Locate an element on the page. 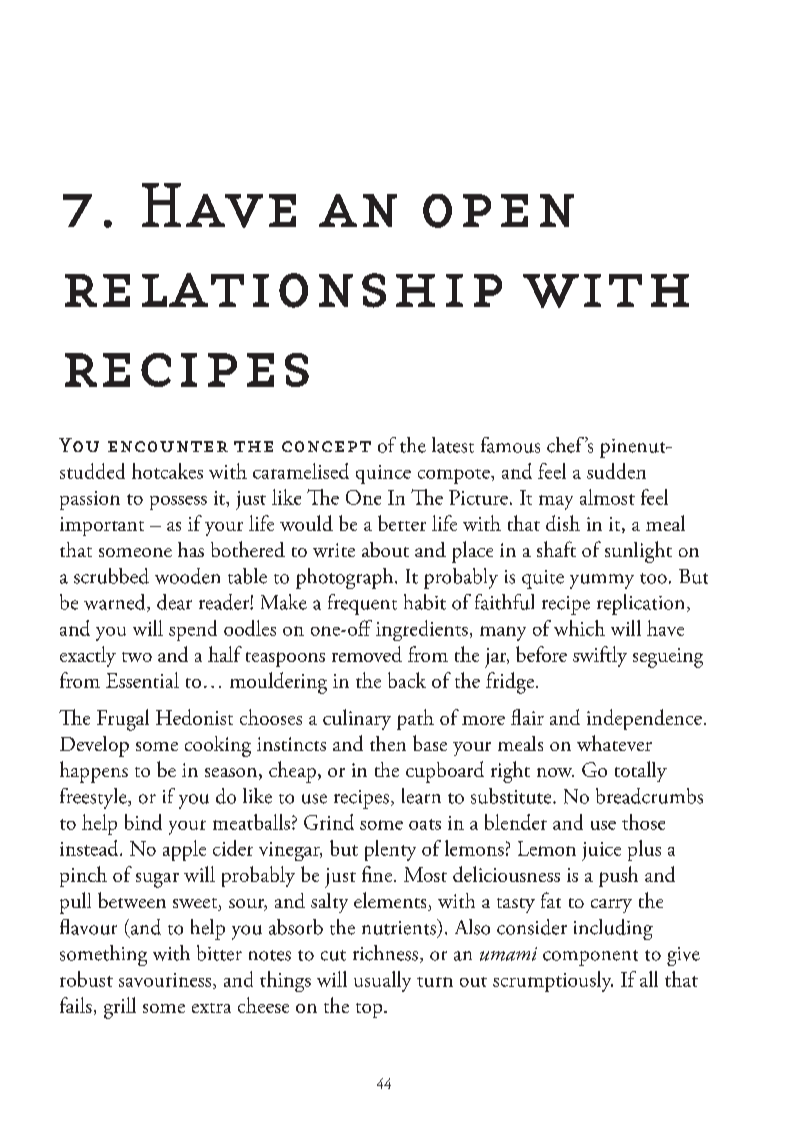 This page has height=1129, width=795. relationship is located at coordinates (283, 290).
